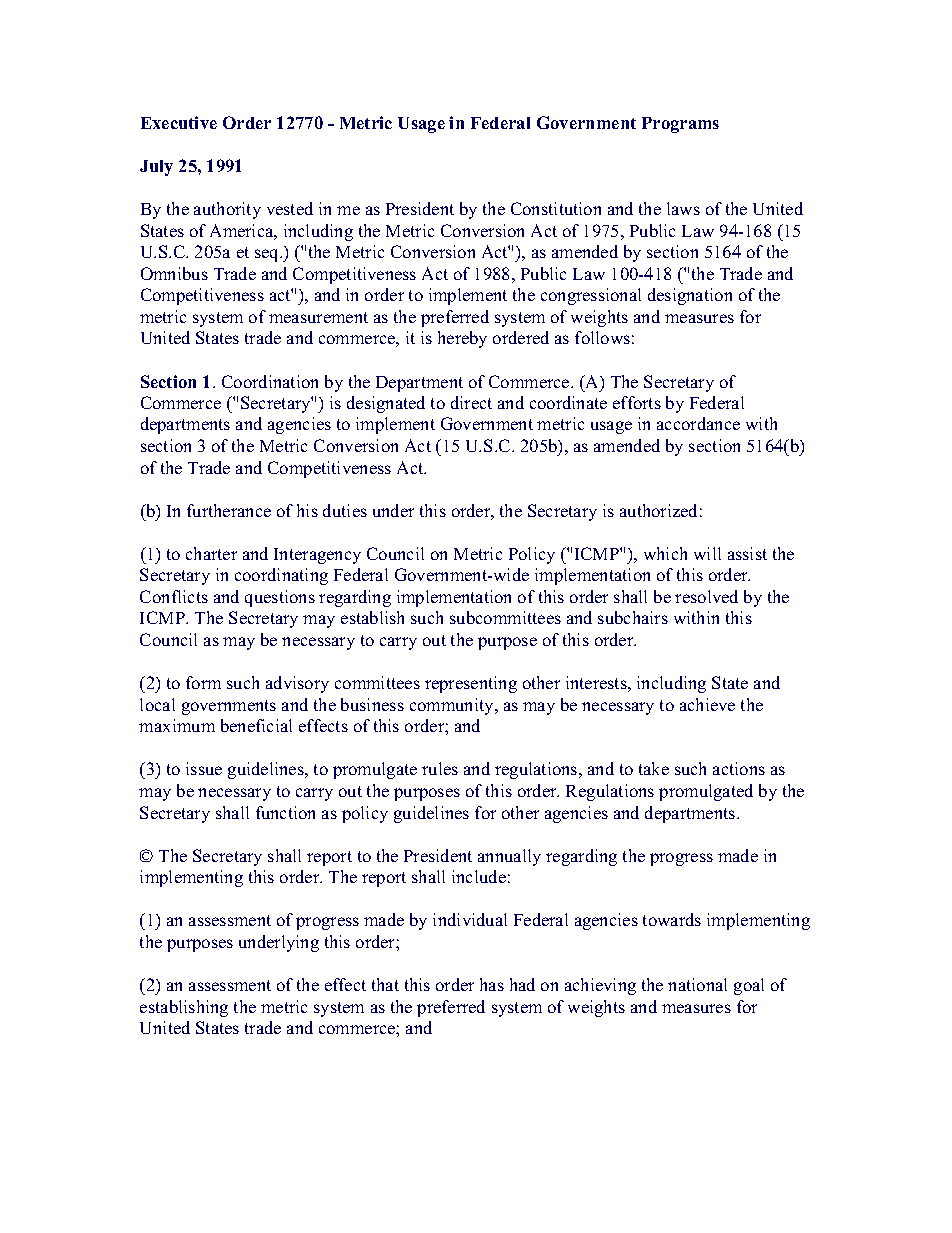 The height and width of the page is (1233, 952). Describe the element at coordinates (385, 984) in the page. I see `that` at that location.
